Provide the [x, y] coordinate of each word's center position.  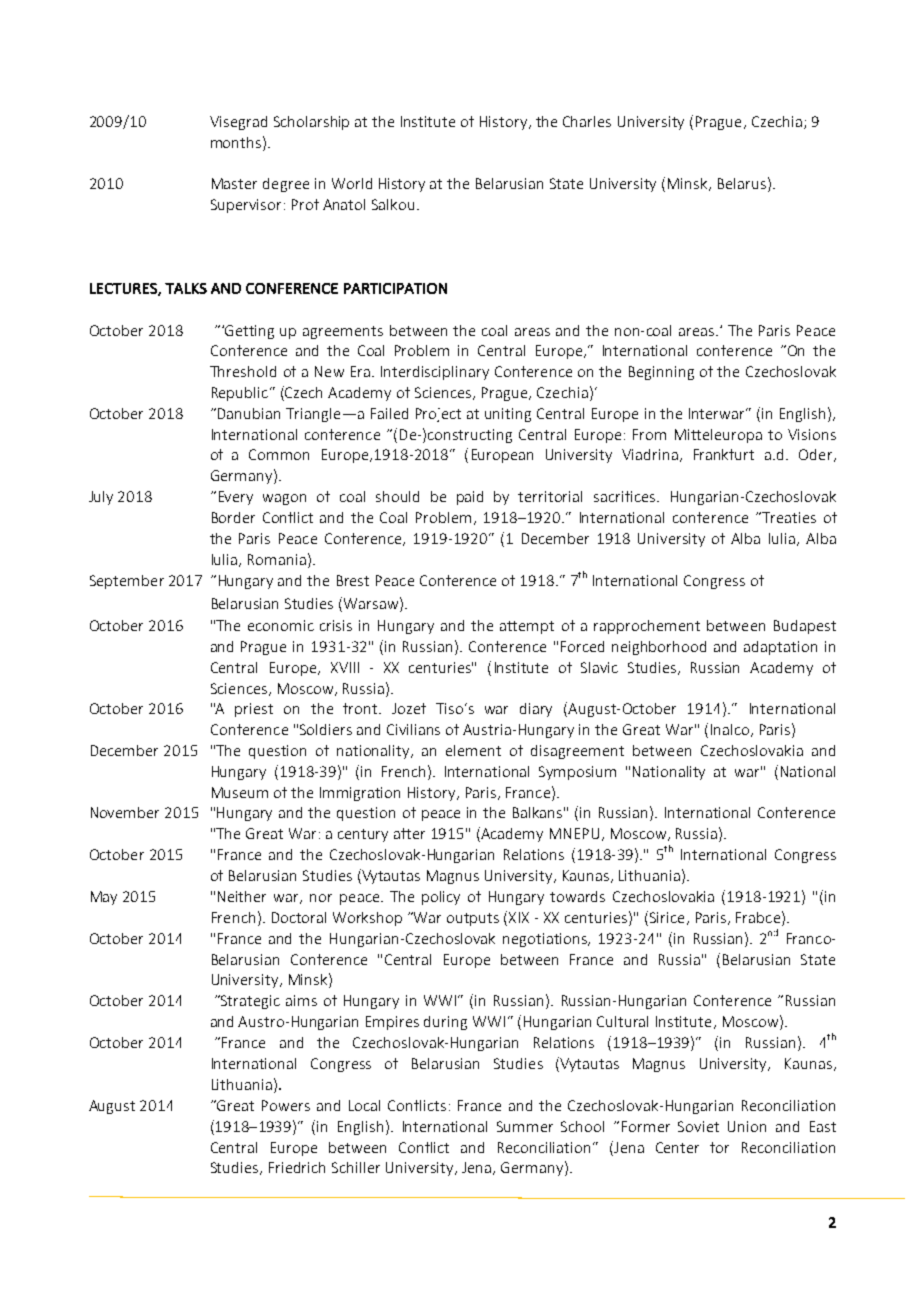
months [237, 142]
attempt [527, 627]
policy [441, 898]
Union [747, 1126]
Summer [525, 1126]
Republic [240, 394]
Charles [587, 121]
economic [281, 625]
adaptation [780, 648]
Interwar [718, 413]
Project [438, 415]
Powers [286, 1105]
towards [577, 896]
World [352, 183]
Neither [242, 896]
